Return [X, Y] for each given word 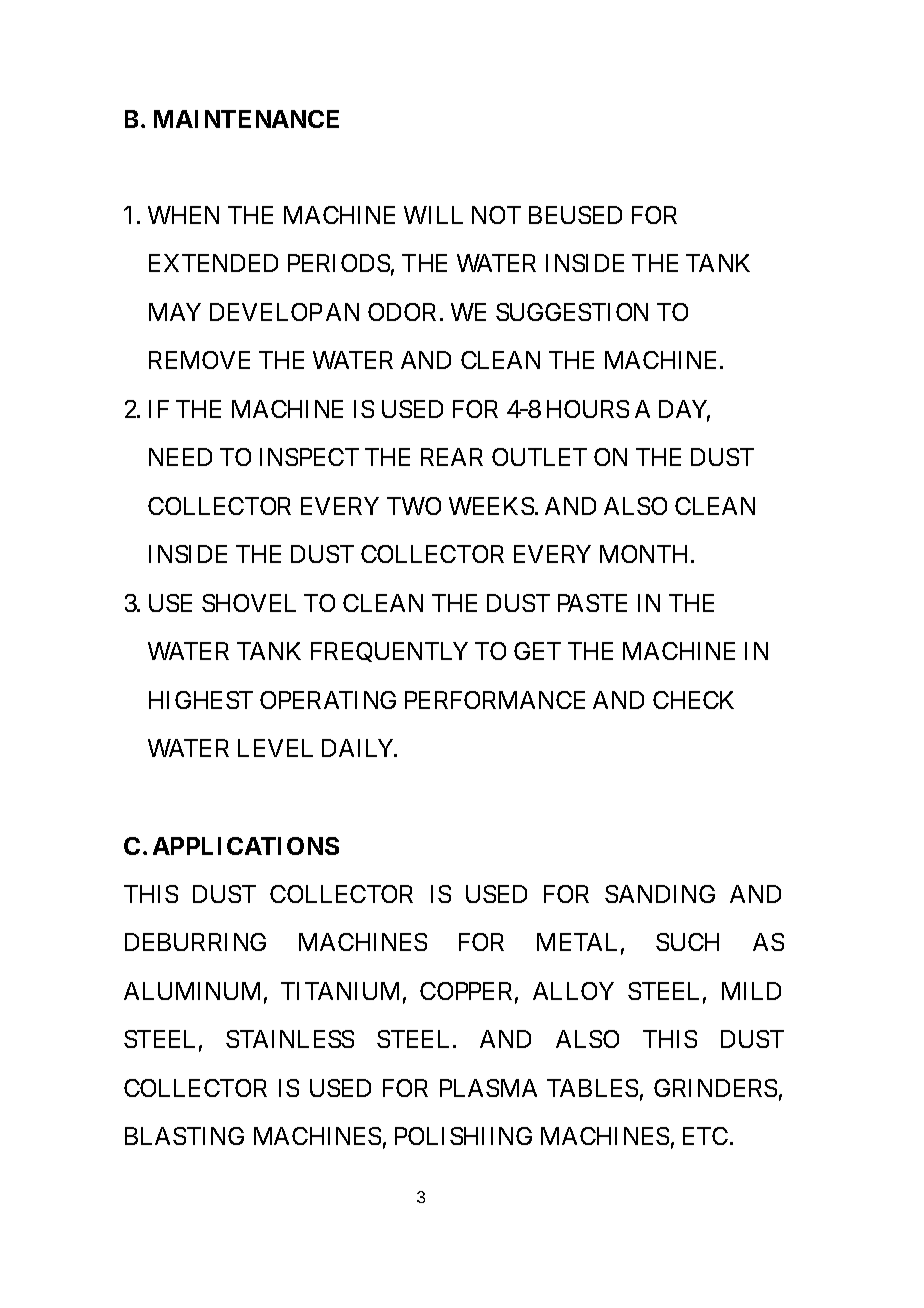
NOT [496, 215]
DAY [684, 410]
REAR [452, 457]
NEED [180, 457]
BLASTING [184, 1136]
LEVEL [275, 748]
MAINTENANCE [246, 119]
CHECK [693, 700]
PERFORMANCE [495, 700]
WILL [433, 215]
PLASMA [488, 1088]
